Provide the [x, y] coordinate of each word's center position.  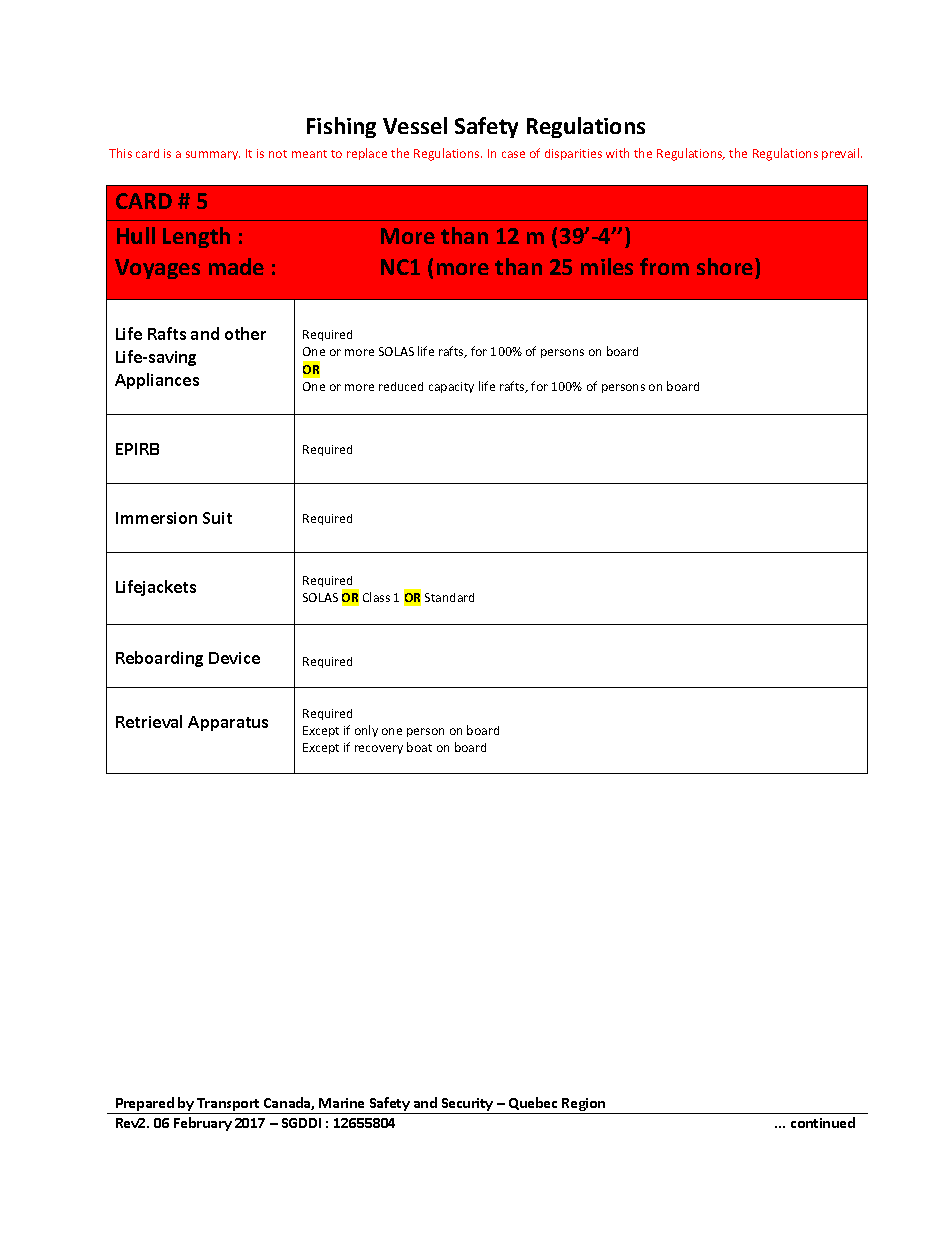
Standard [449, 597]
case [513, 154]
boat [419, 747]
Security [467, 1104]
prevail [842, 154]
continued [823, 1122]
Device [234, 658]
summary [213, 155]
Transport [228, 1104]
